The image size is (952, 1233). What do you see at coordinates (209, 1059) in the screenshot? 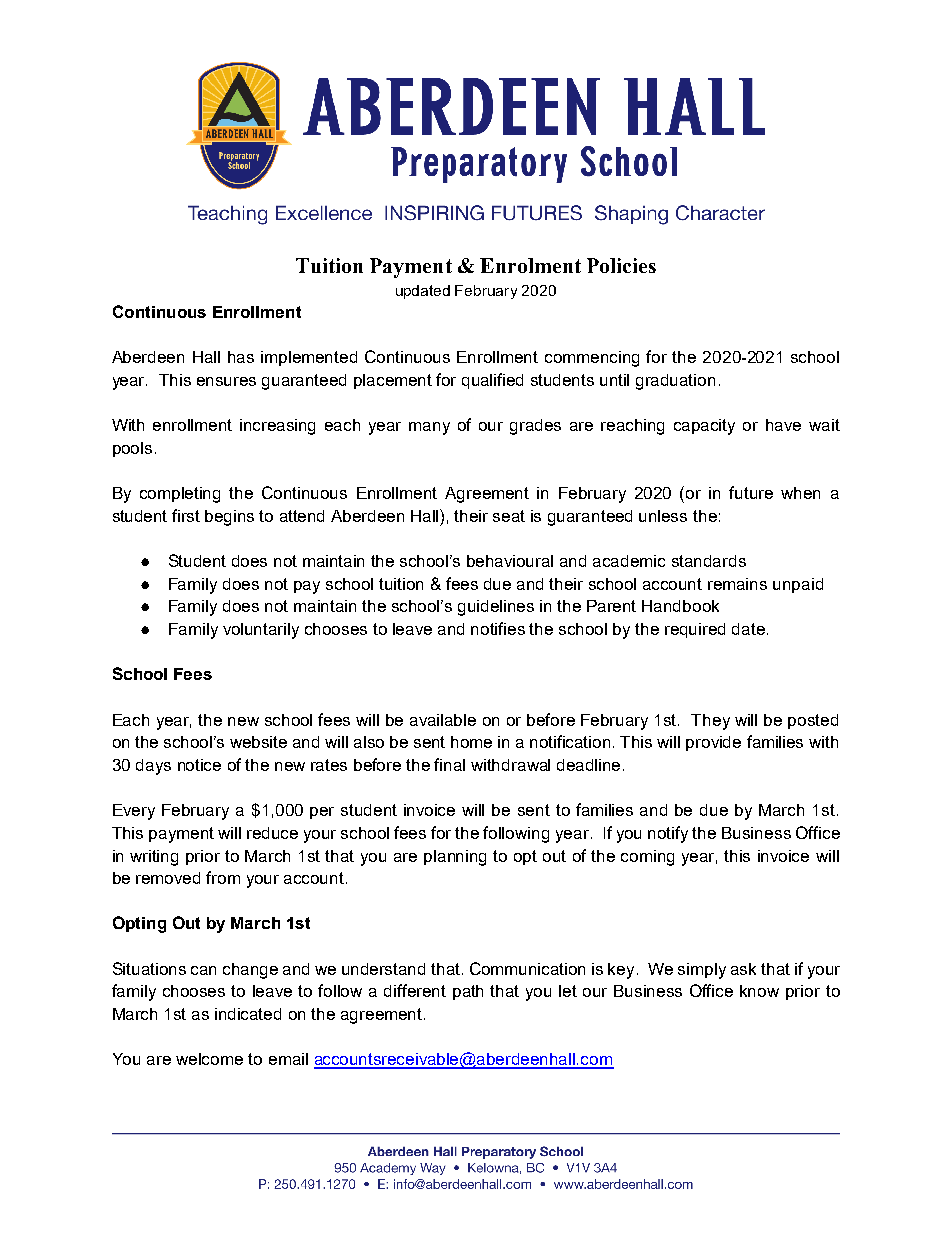
I see `welcome` at bounding box center [209, 1059].
